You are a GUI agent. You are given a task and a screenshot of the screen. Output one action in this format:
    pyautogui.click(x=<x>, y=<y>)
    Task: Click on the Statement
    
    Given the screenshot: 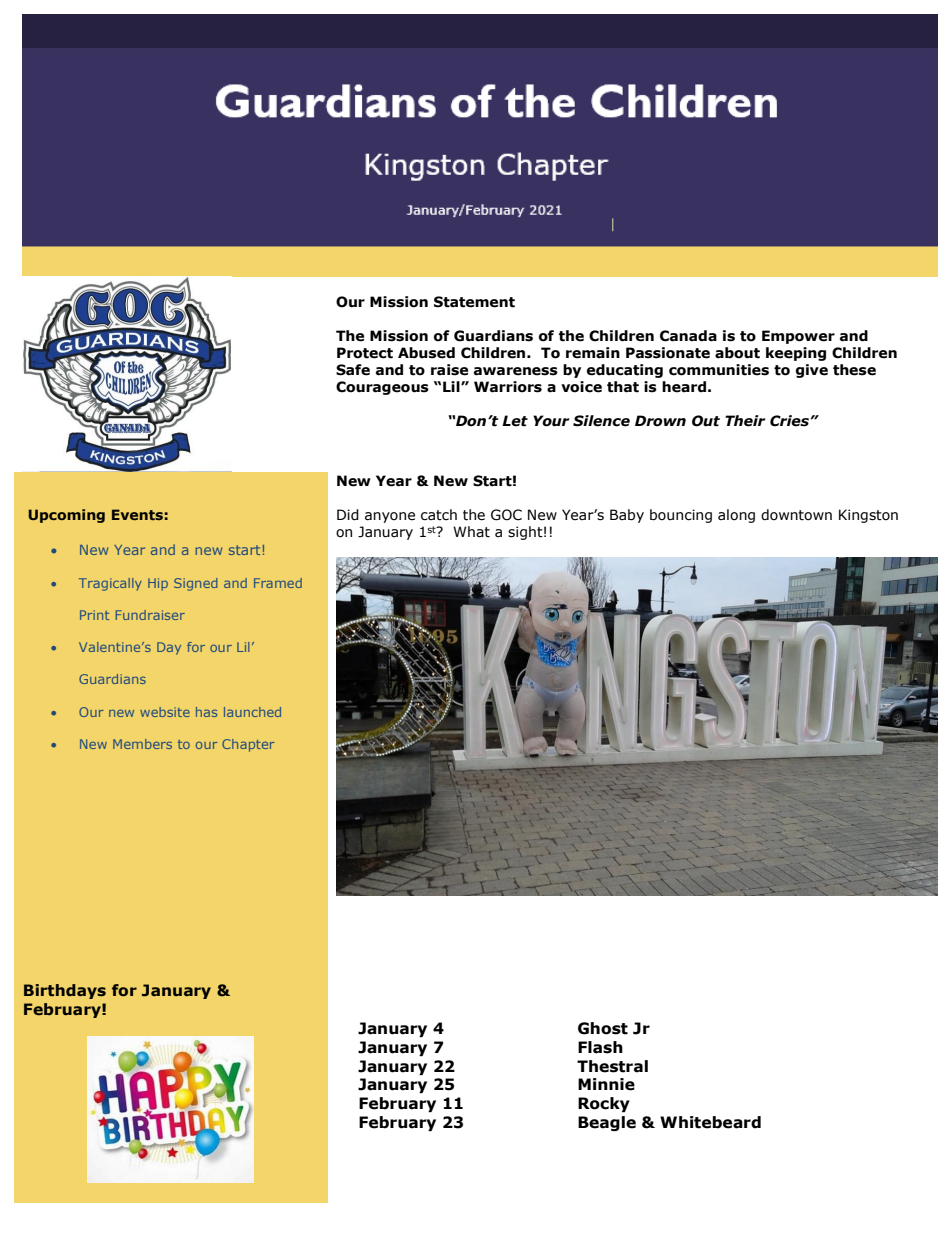 What is the action you would take?
    pyautogui.click(x=474, y=302)
